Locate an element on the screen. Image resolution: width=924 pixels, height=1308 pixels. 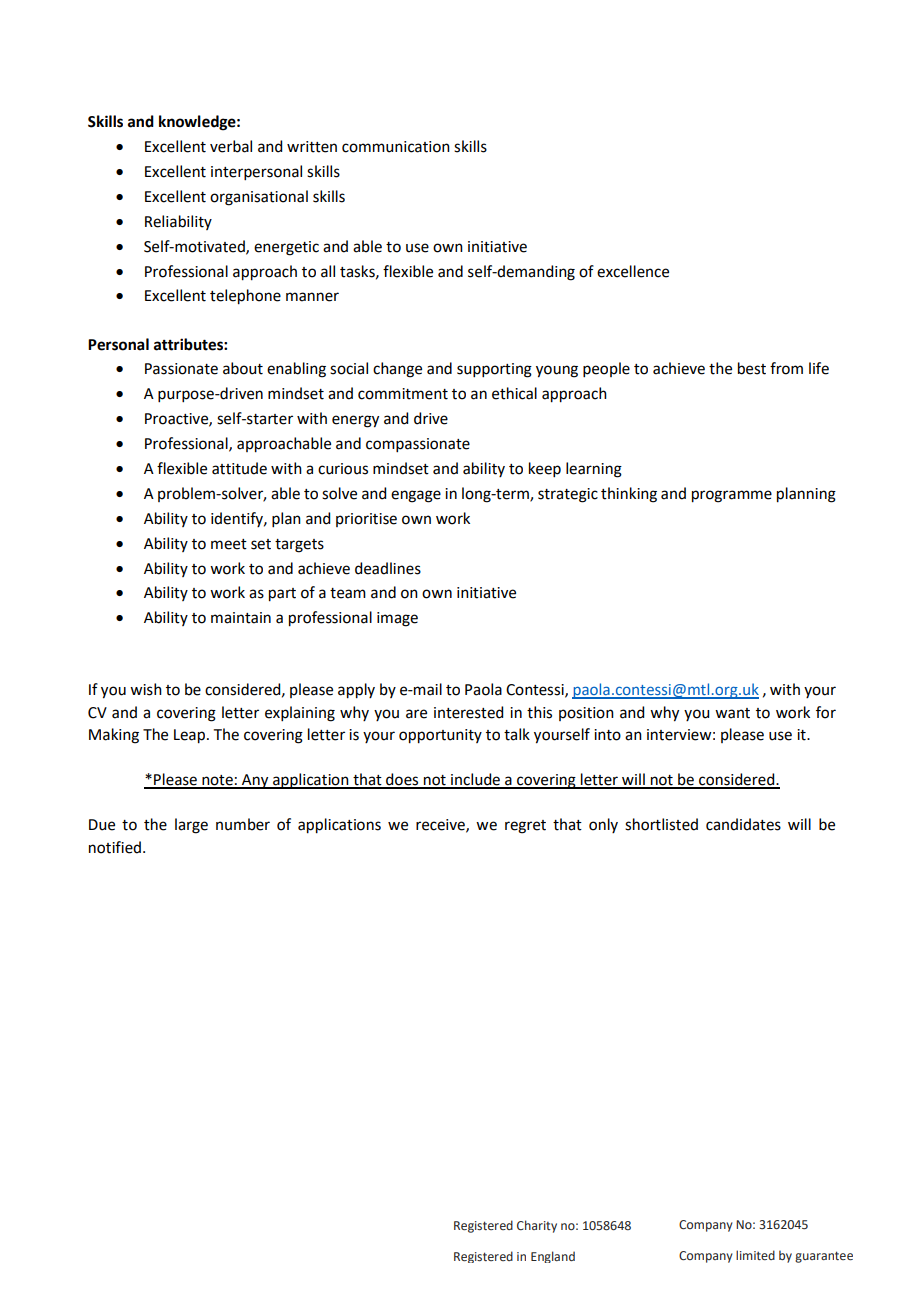
attitude is located at coordinates (239, 468).
